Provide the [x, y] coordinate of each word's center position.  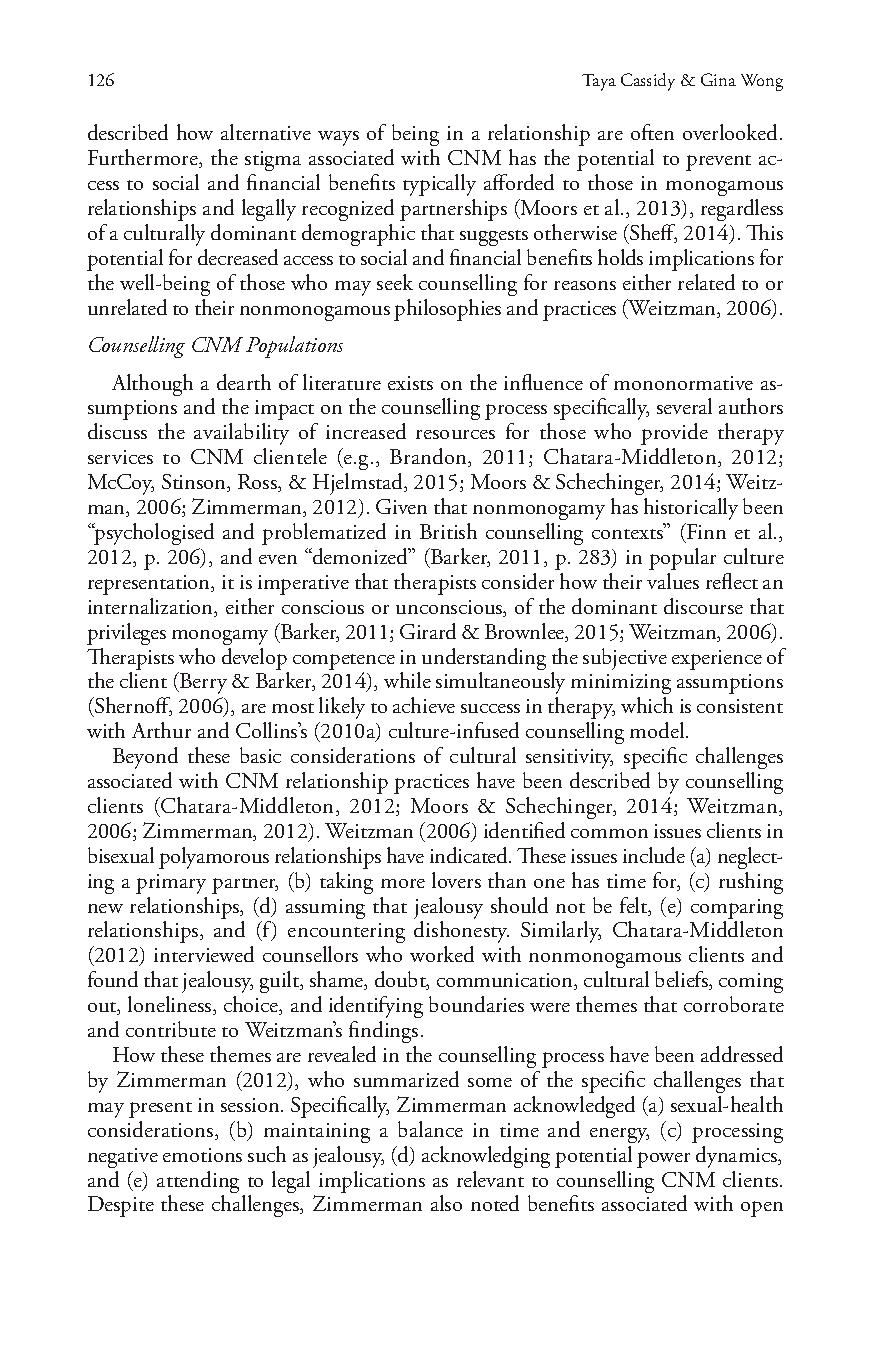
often [652, 132]
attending [198, 1183]
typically [439, 185]
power [663, 1160]
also [446, 1203]
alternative [266, 132]
